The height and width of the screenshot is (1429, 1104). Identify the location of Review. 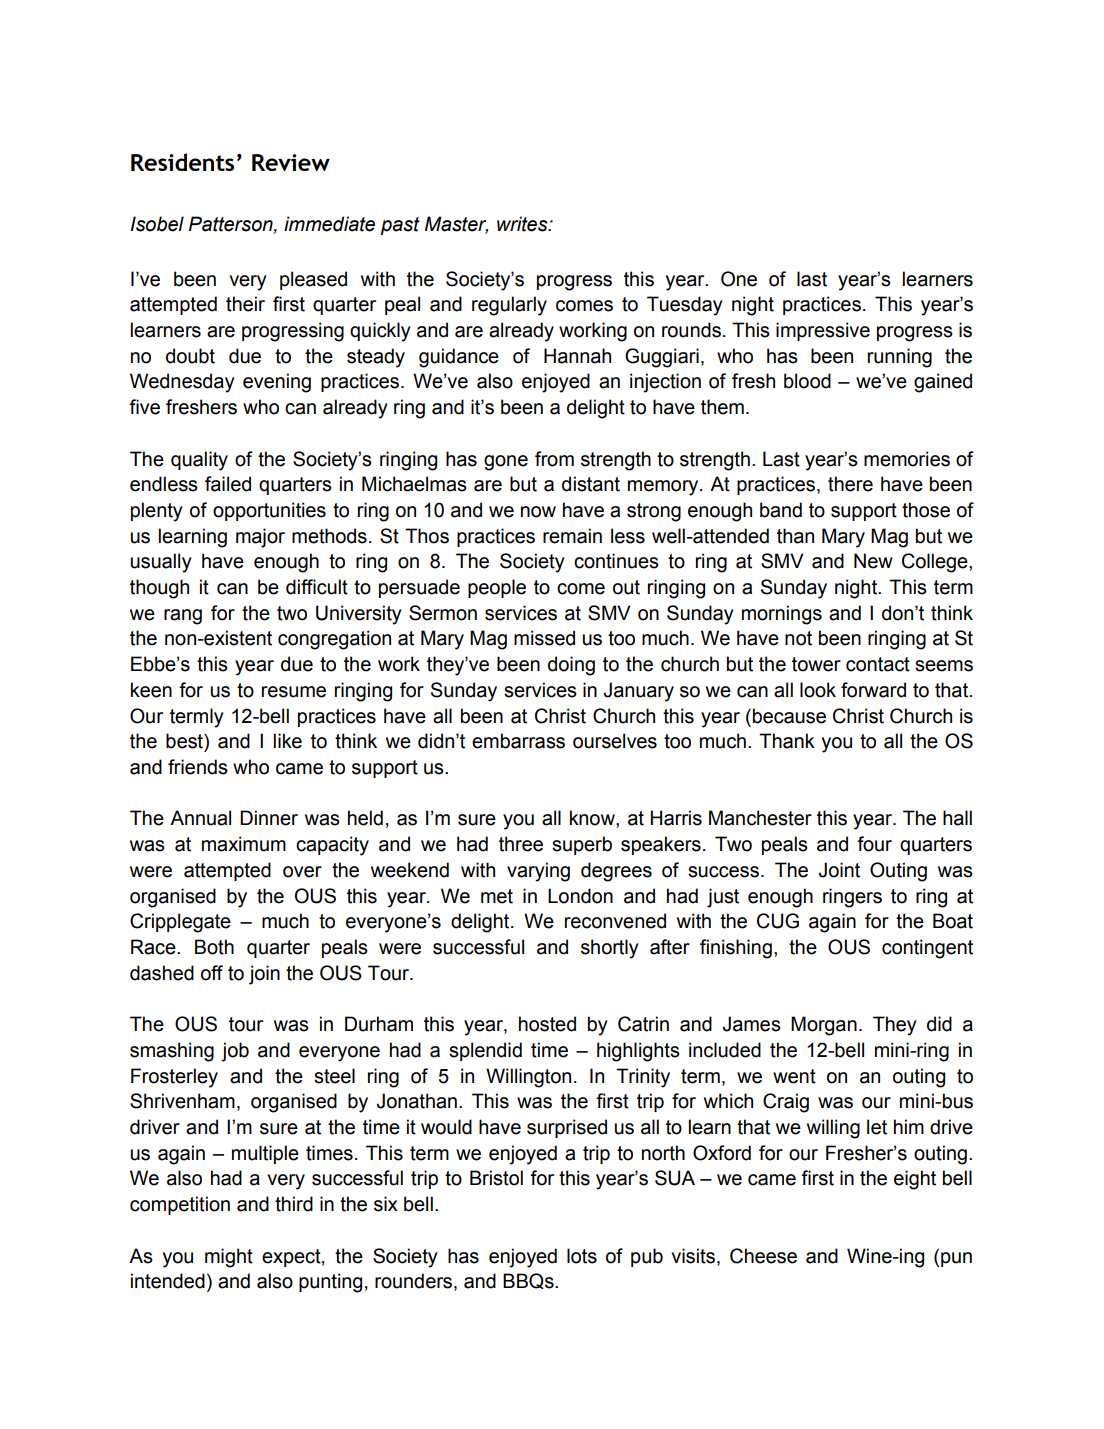
(291, 162).
